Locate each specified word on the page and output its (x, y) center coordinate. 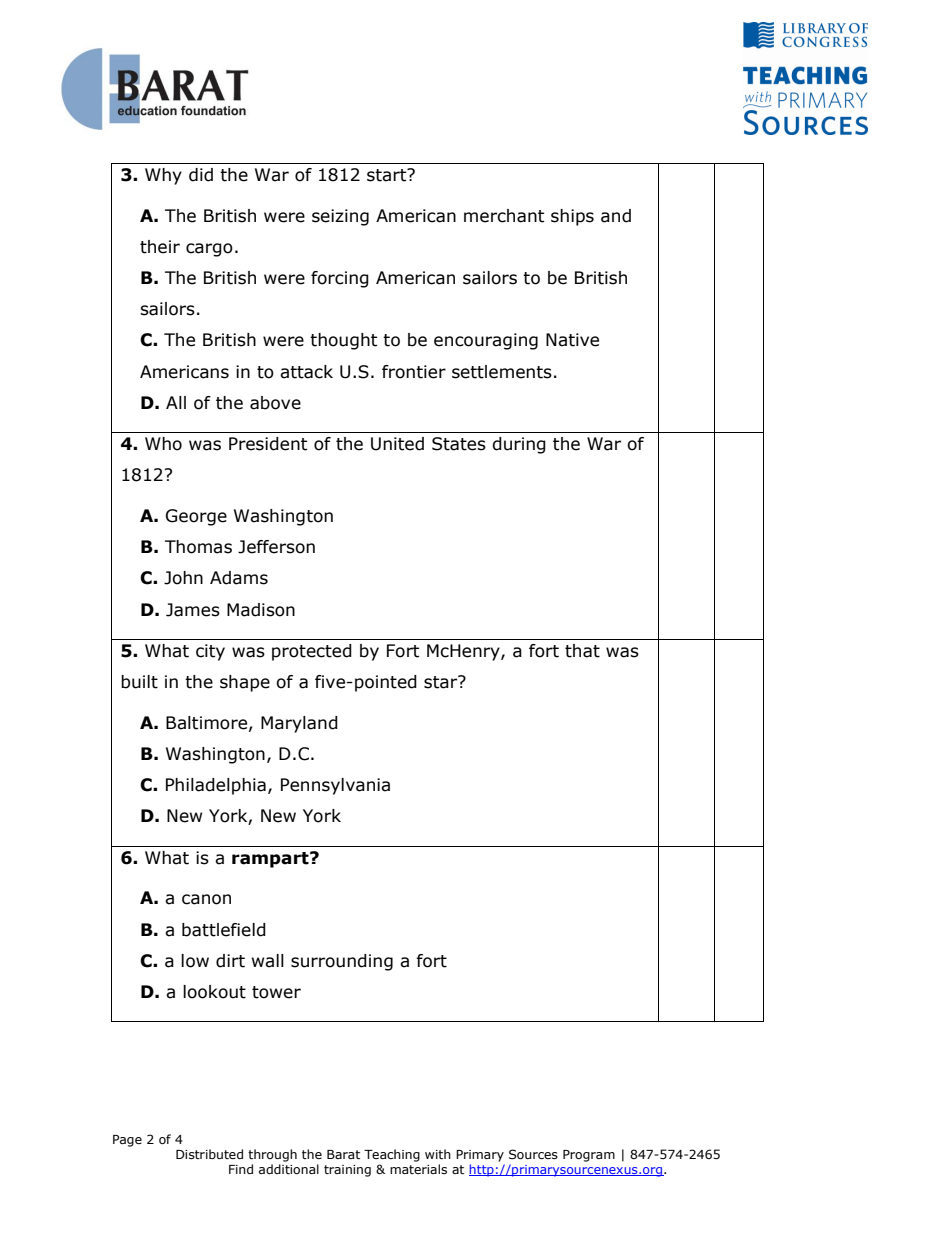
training (347, 1171)
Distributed (209, 1154)
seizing (340, 217)
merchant (504, 216)
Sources (533, 1154)
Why (163, 176)
